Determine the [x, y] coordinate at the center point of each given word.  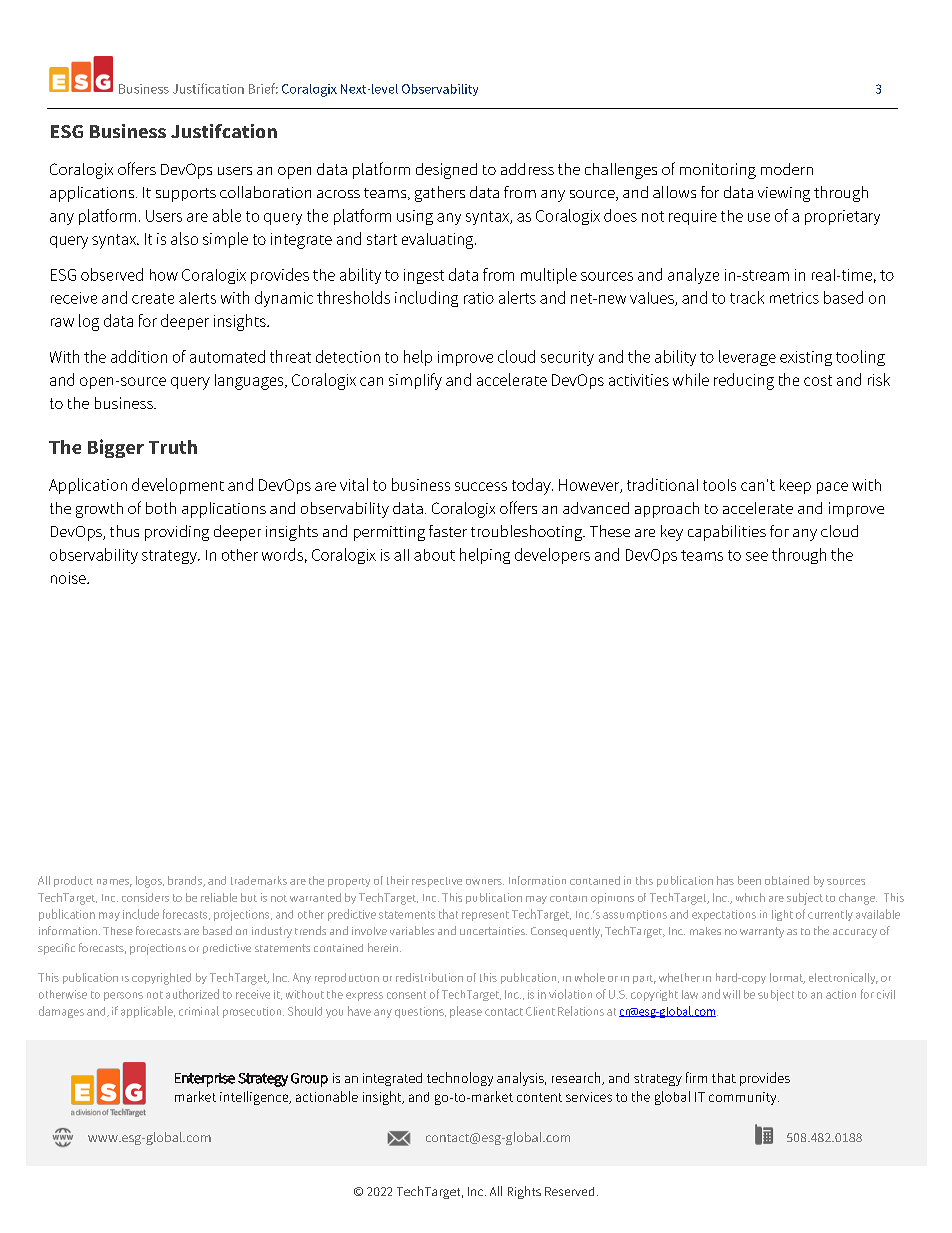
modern [787, 169]
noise [69, 578]
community [744, 1098]
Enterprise [205, 1080]
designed [446, 171]
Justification [208, 88]
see [757, 556]
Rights [524, 1192]
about [434, 555]
